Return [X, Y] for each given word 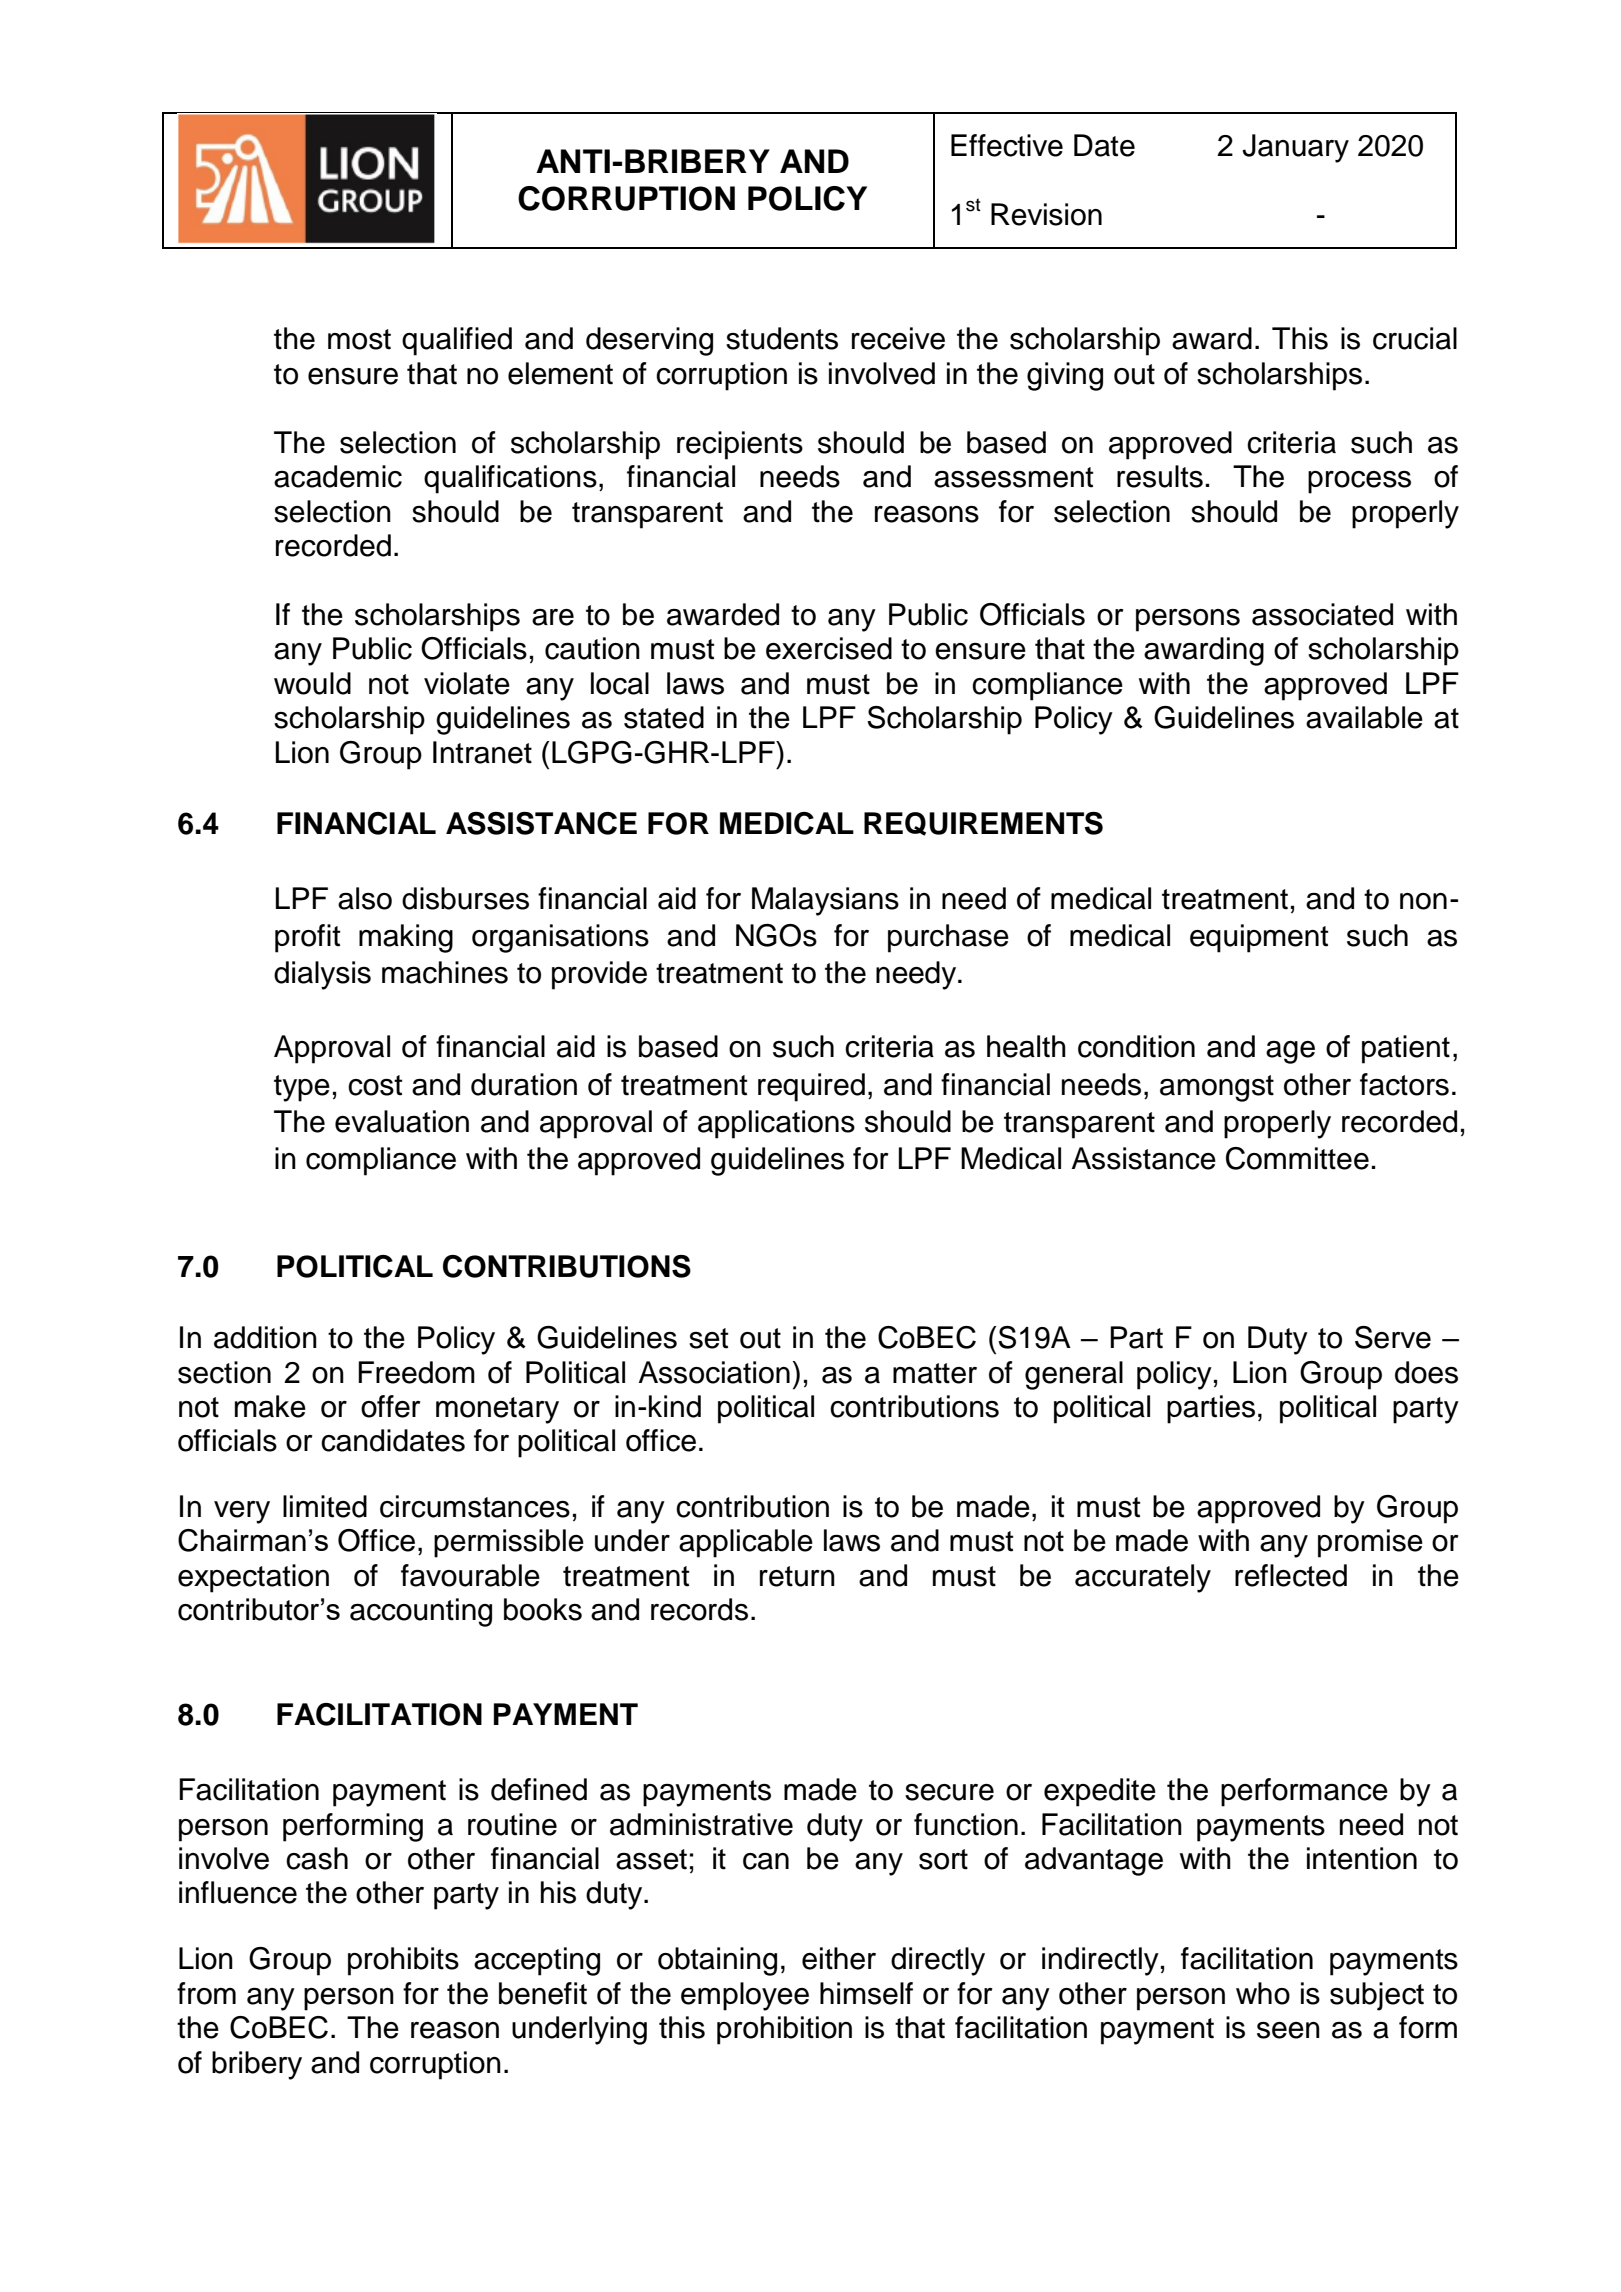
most [359, 339]
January [1295, 148]
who [1263, 1993]
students [782, 338]
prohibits [403, 1961]
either [839, 1958]
